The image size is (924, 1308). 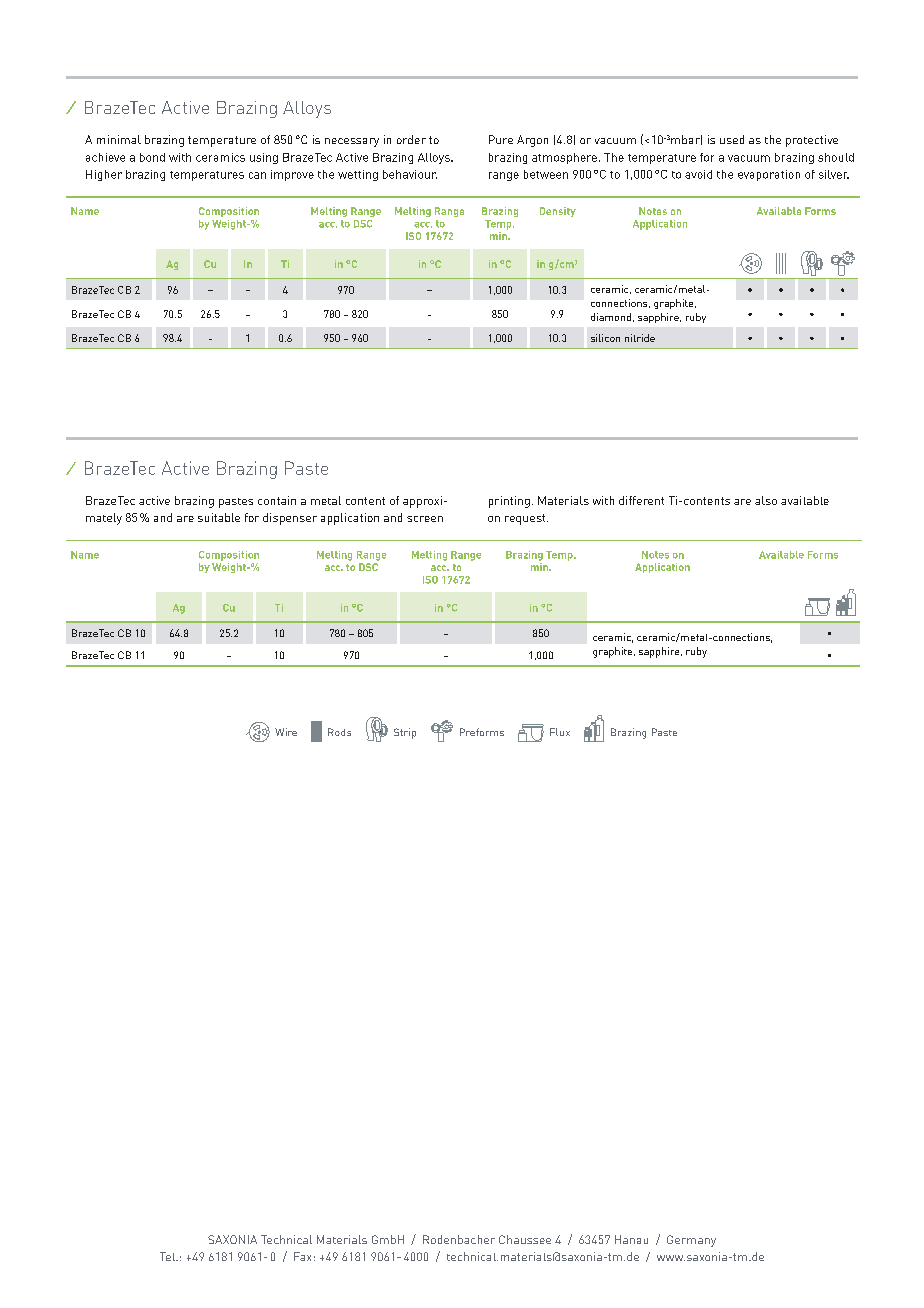 I want to click on suitable, so click(x=219, y=517).
